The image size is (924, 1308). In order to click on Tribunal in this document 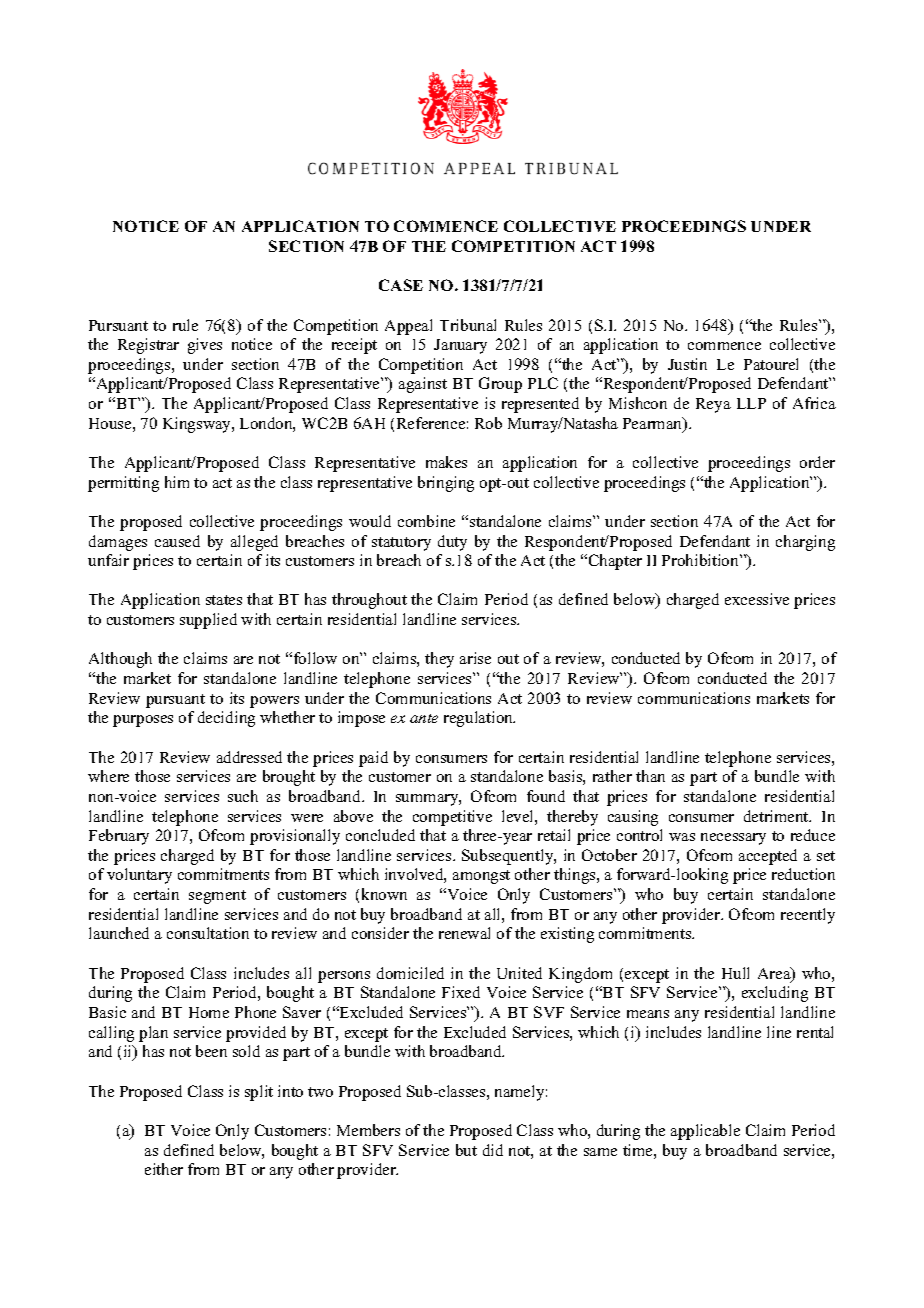, I will do `click(468, 325)`.
